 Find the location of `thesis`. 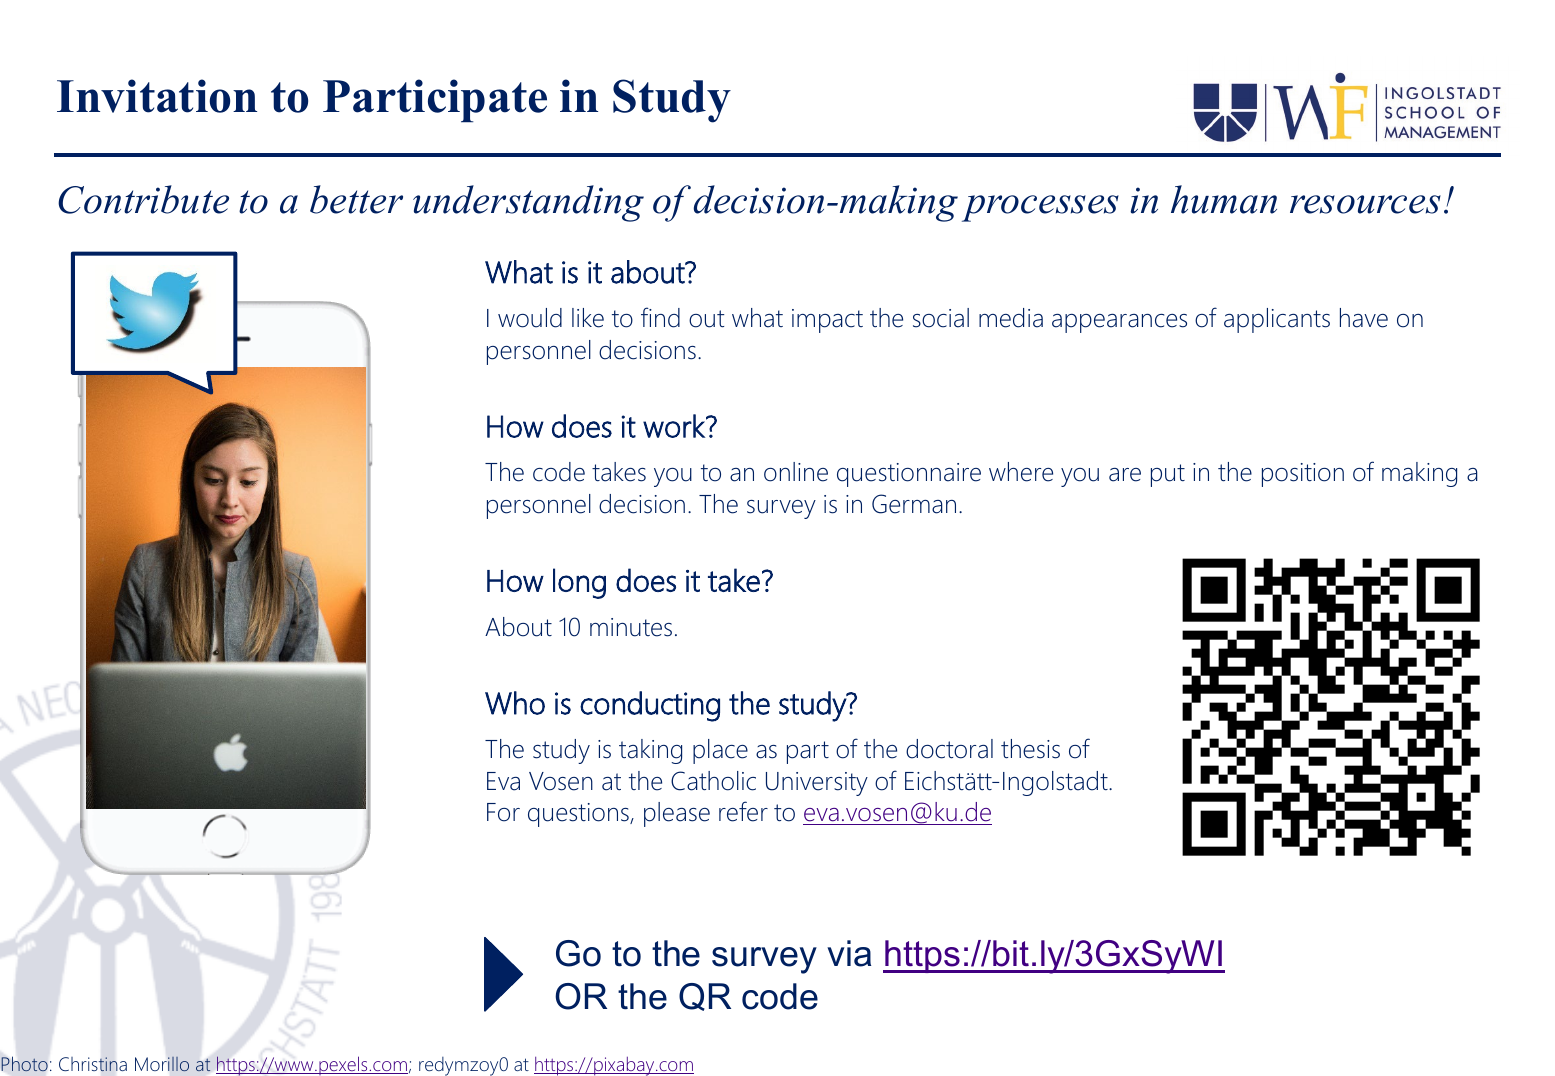

thesis is located at coordinates (1030, 749).
